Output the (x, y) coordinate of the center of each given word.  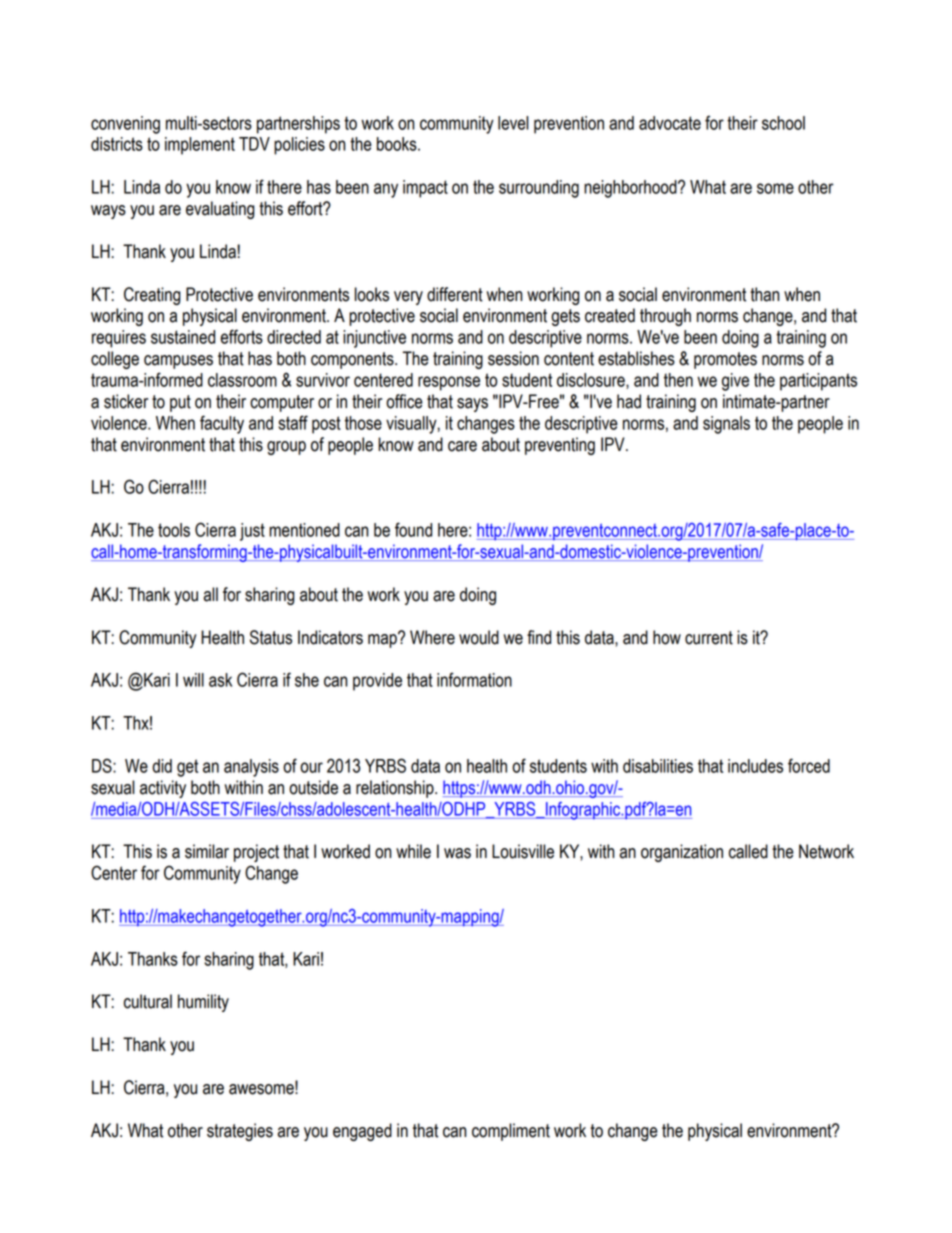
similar (207, 851)
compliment (511, 1132)
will (193, 680)
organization (682, 853)
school (783, 123)
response (449, 383)
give (735, 382)
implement (200, 146)
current (709, 638)
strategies (240, 1132)
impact (425, 189)
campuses (178, 362)
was (457, 853)
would (479, 637)
